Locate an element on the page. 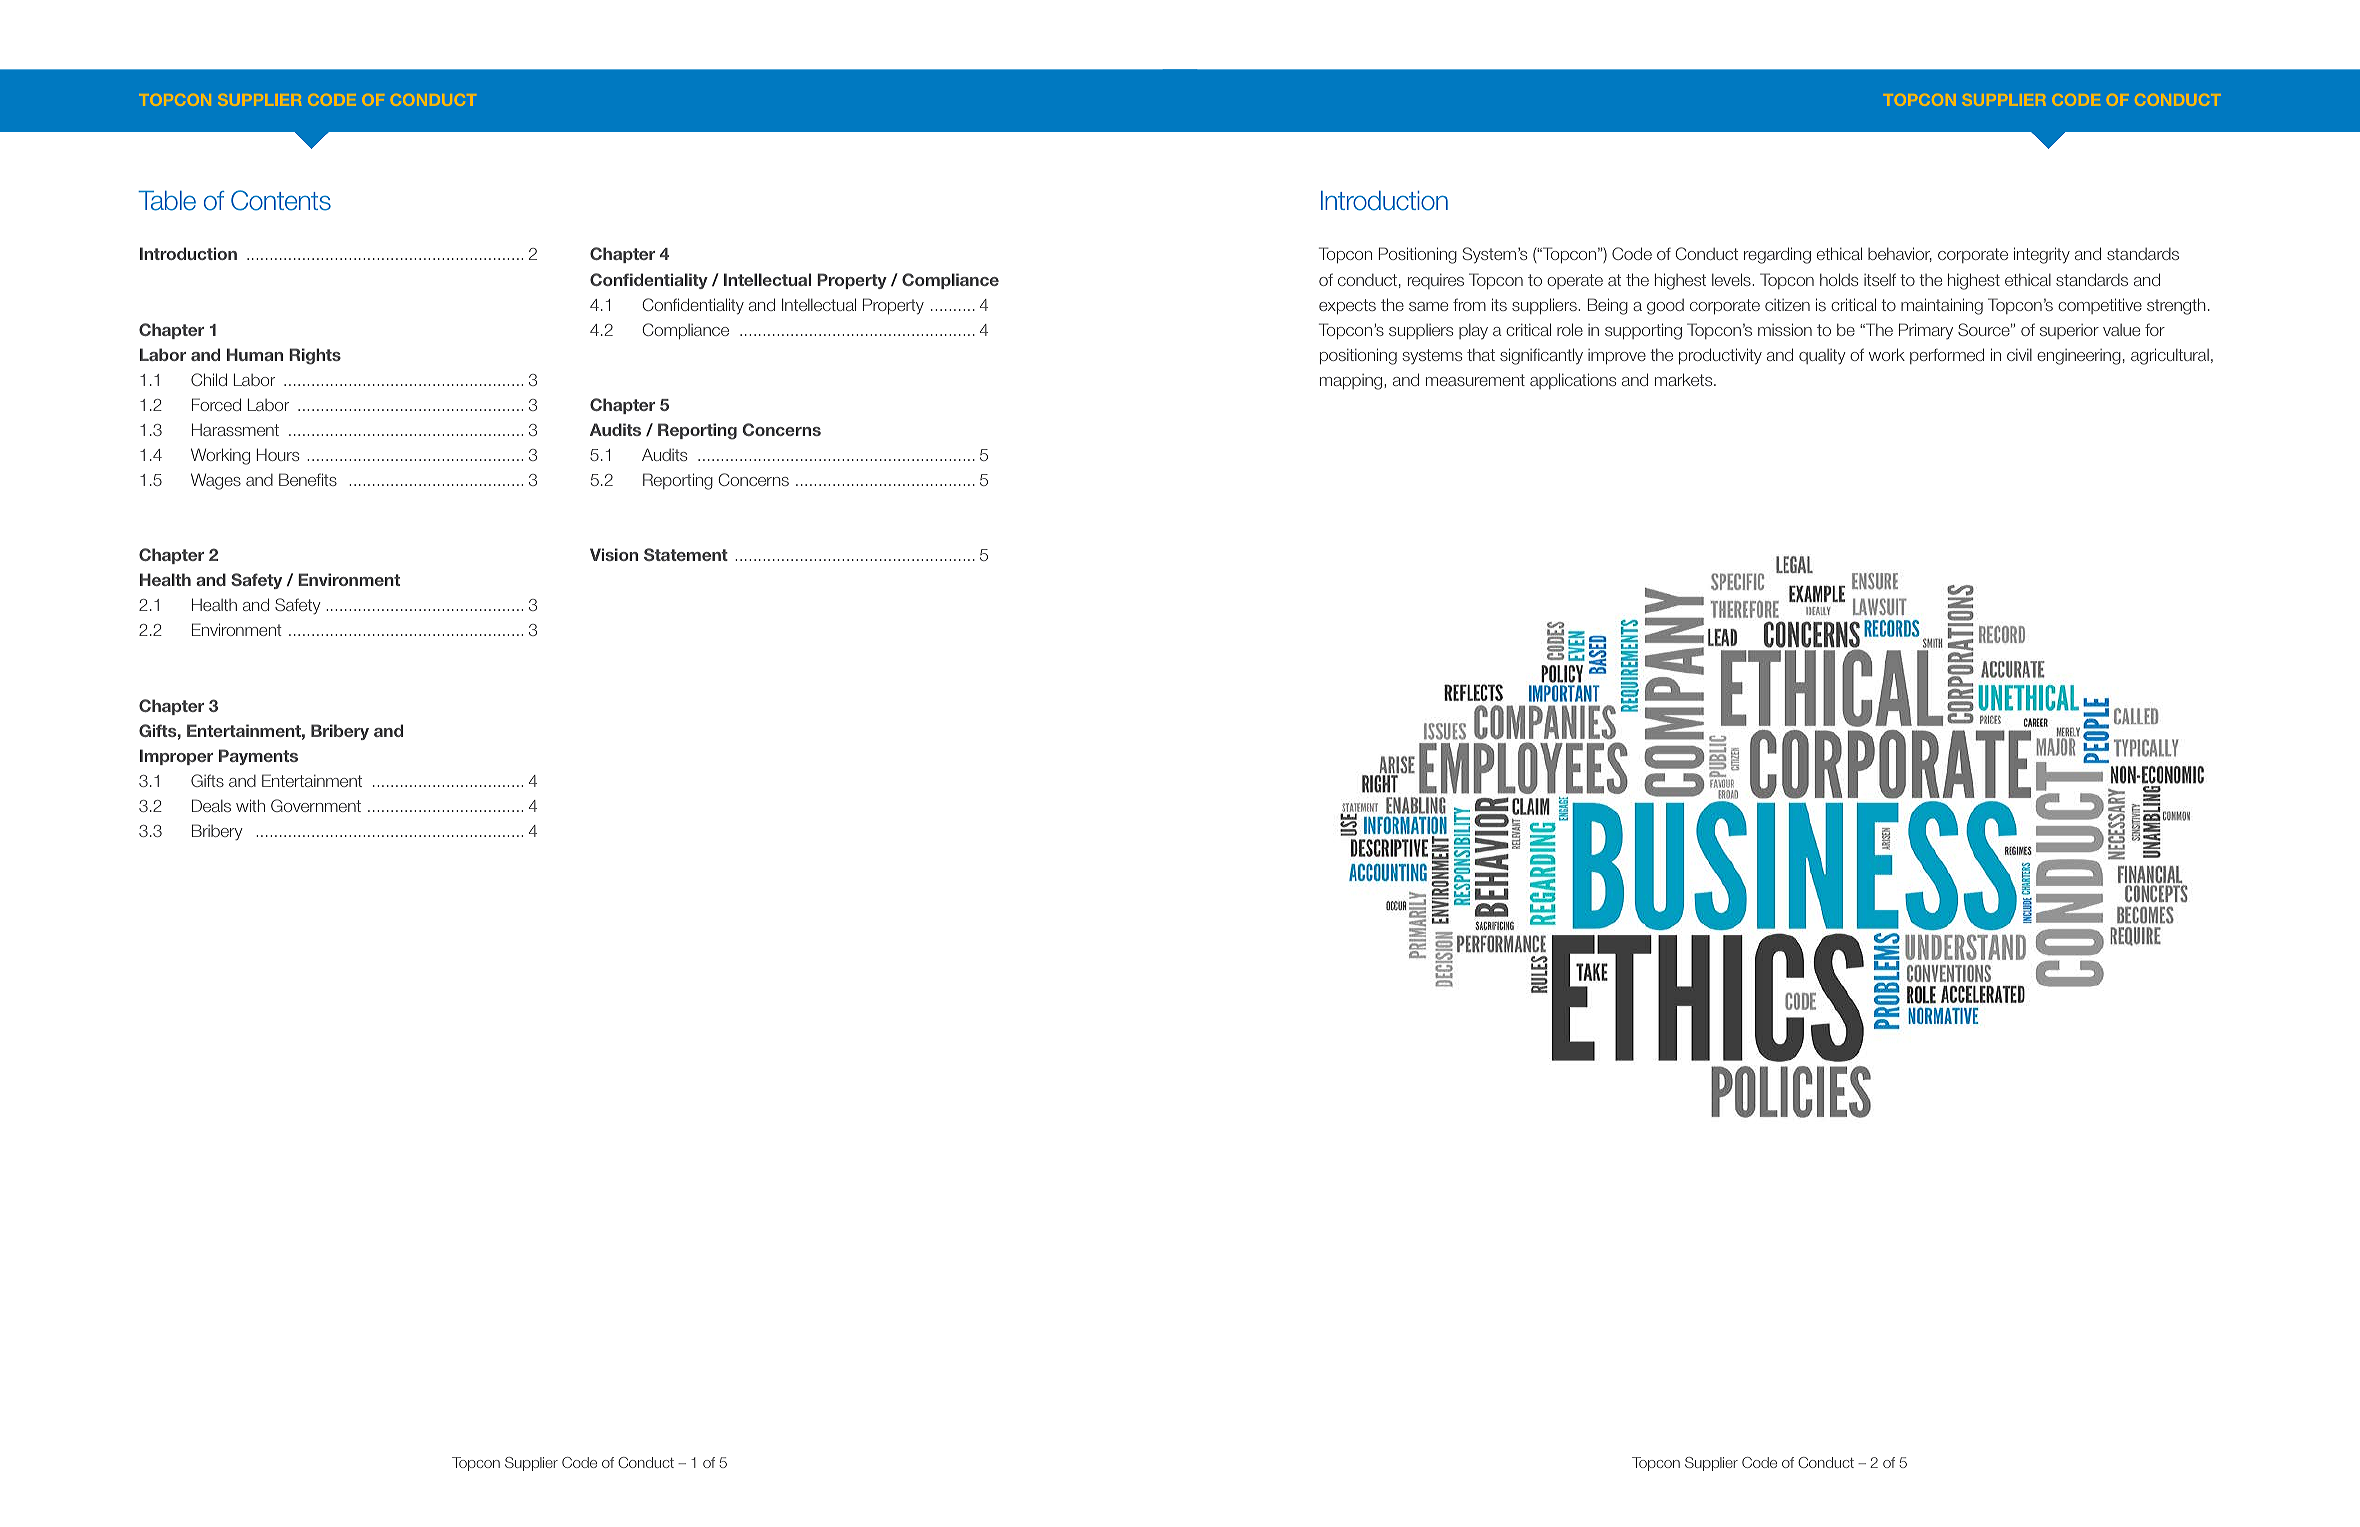 Image resolution: width=2360 pixels, height=1527 pixels. Forced is located at coordinates (216, 404).
